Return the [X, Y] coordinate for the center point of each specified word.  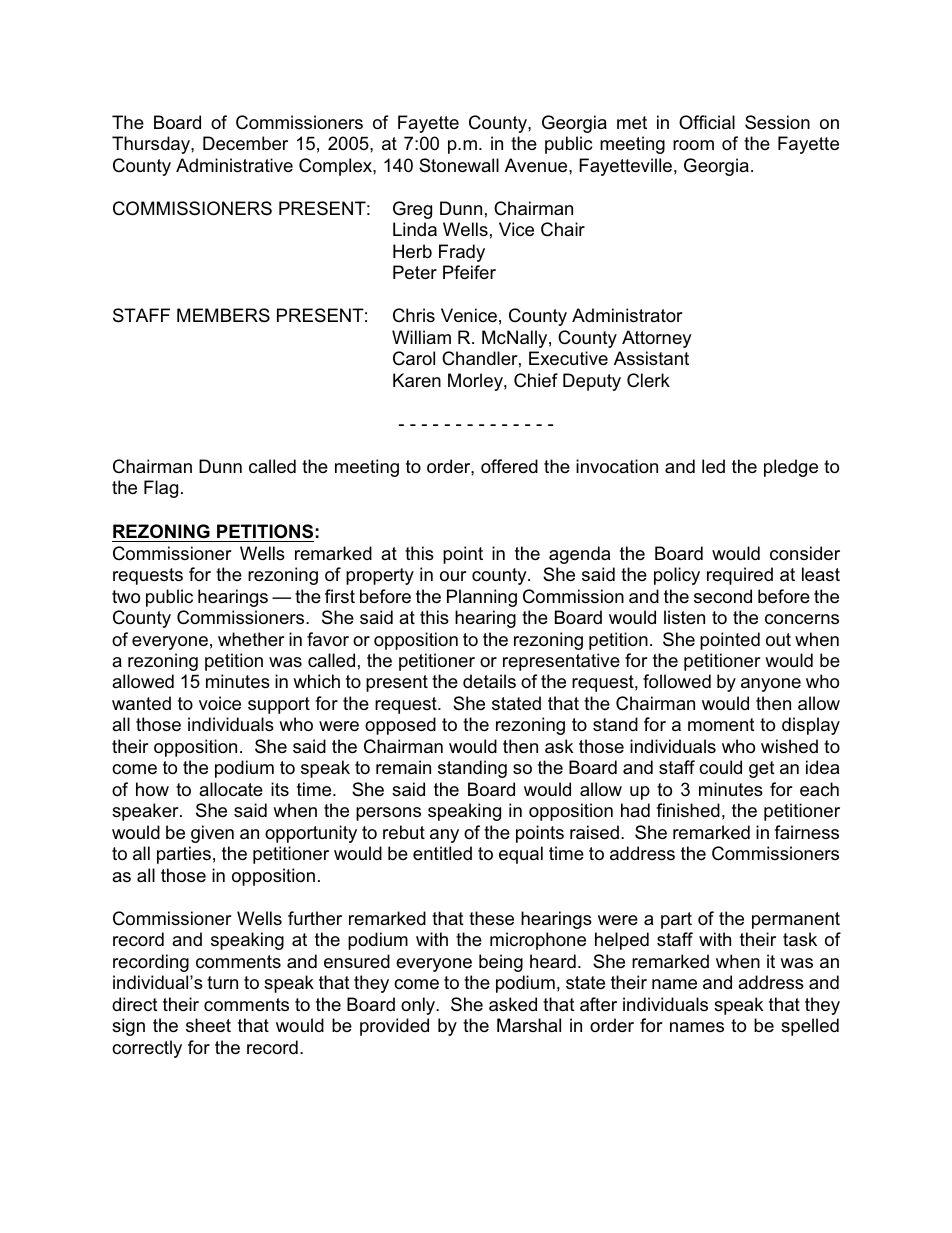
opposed [400, 726]
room [693, 145]
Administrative [234, 165]
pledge [791, 468]
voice [220, 703]
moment [721, 724]
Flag [161, 489]
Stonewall [459, 165]
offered [509, 466]
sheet [208, 1025]
